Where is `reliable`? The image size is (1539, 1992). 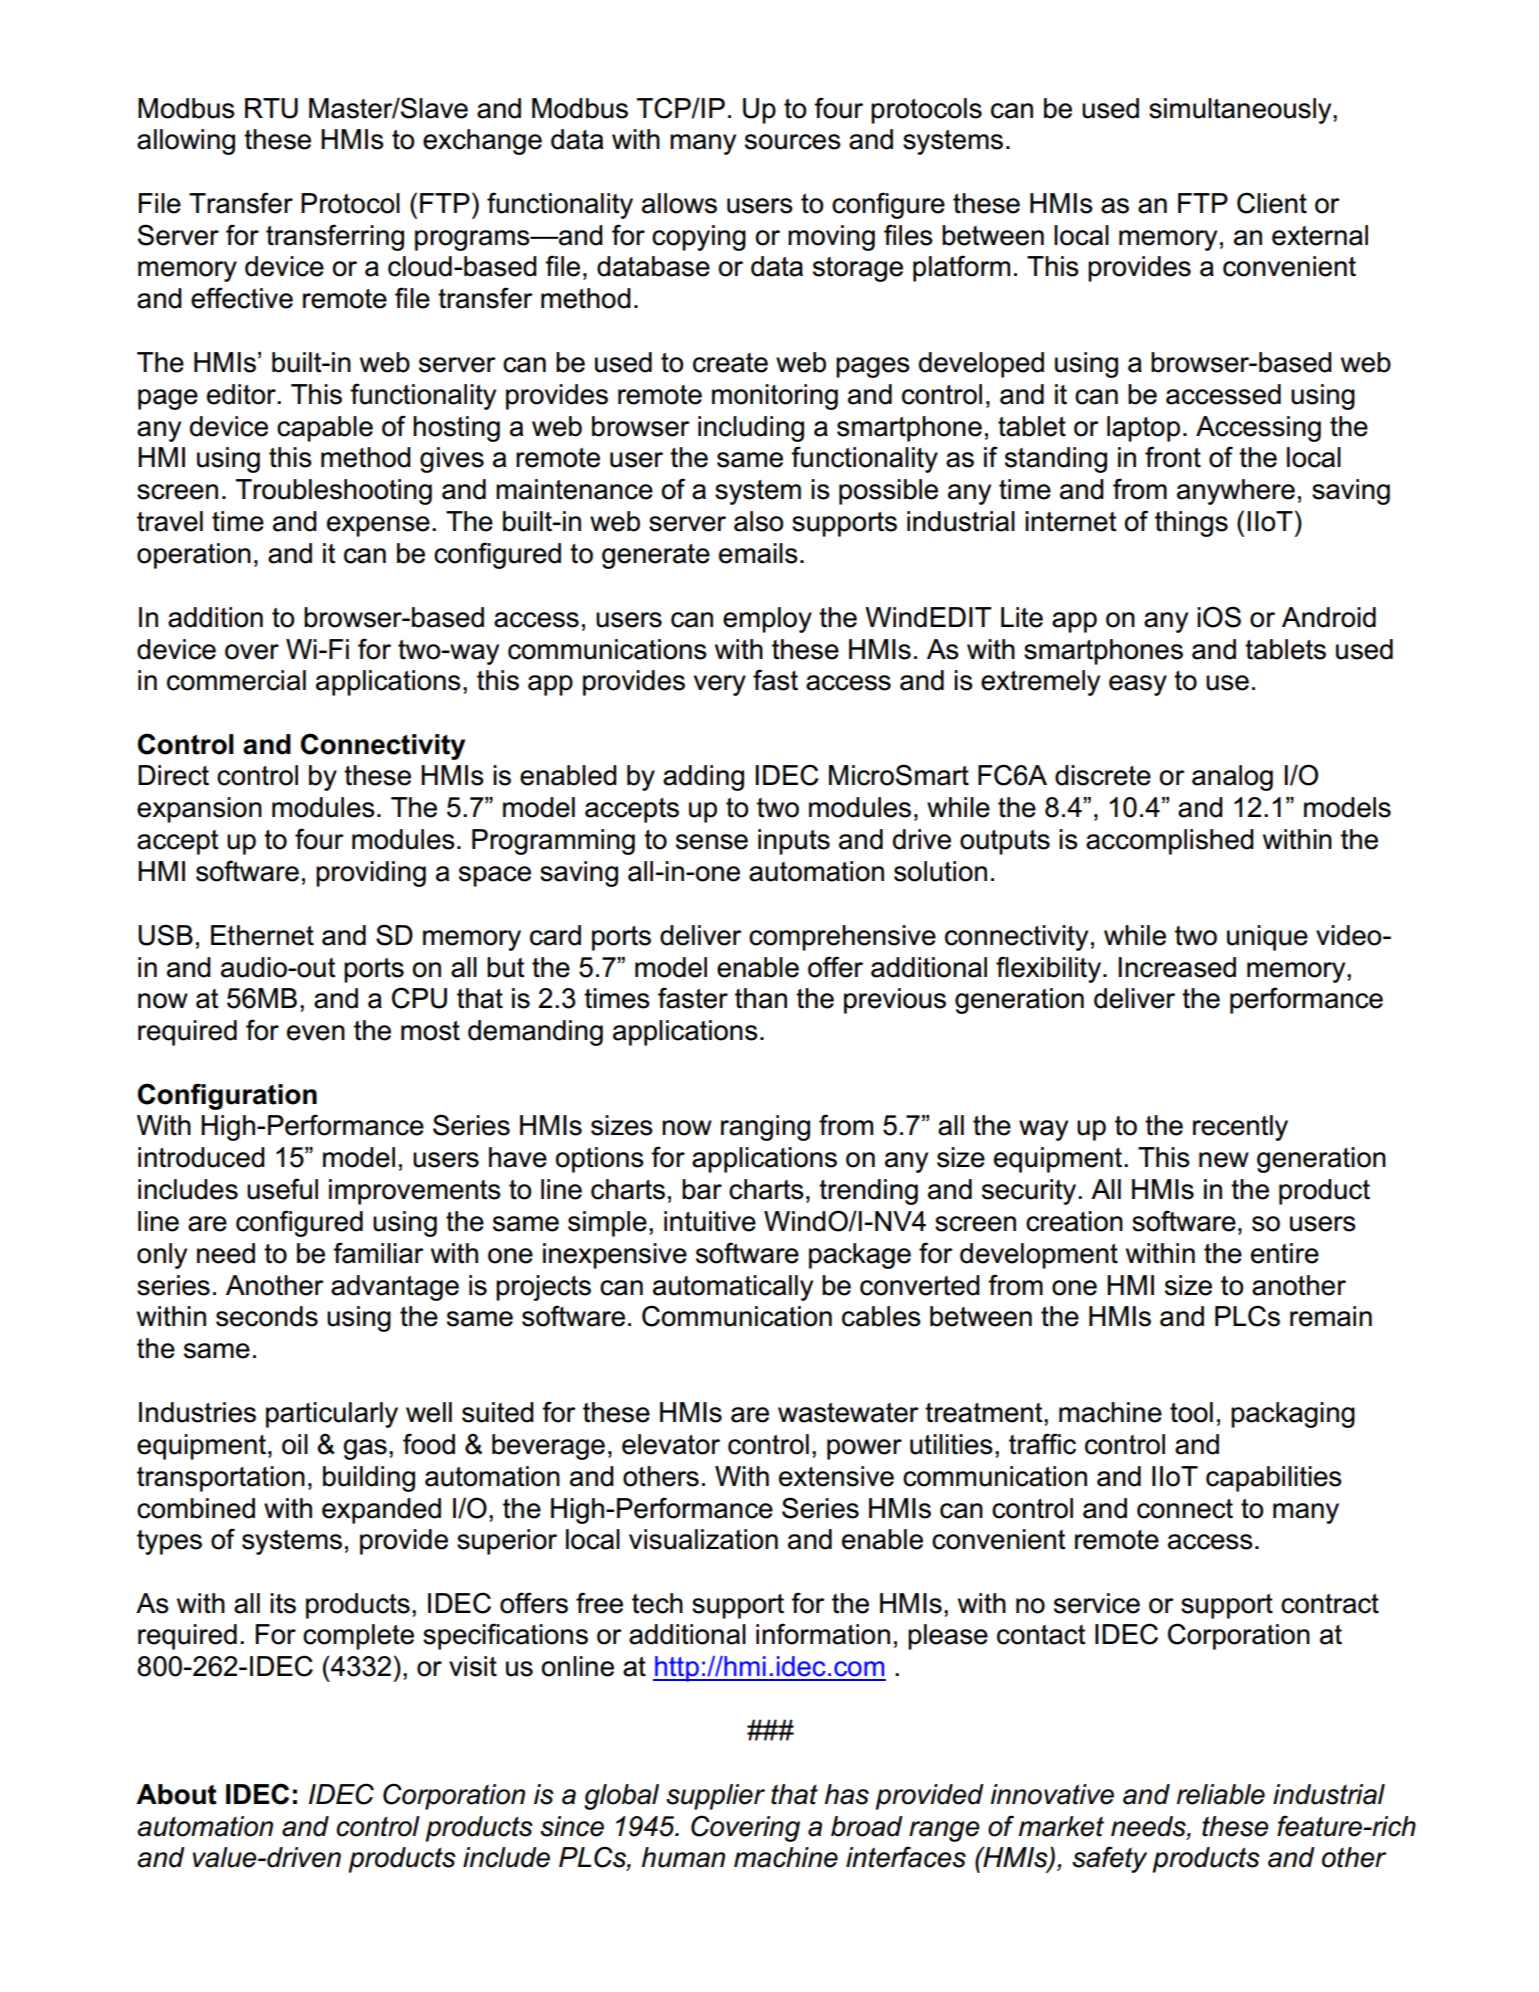 reliable is located at coordinates (1221, 1794).
